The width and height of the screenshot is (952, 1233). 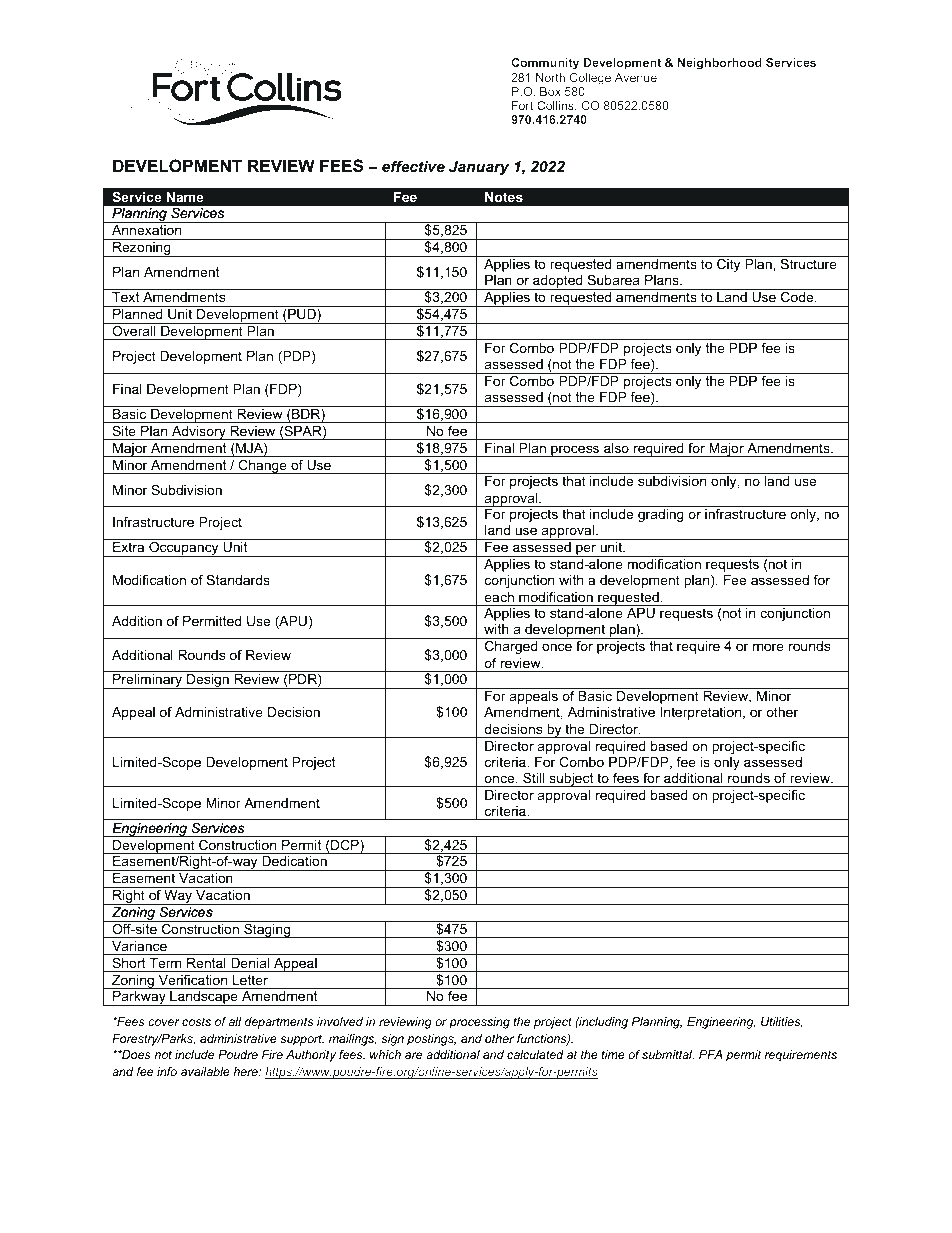 What do you see at coordinates (571, 780) in the screenshot?
I see `subject` at bounding box center [571, 780].
